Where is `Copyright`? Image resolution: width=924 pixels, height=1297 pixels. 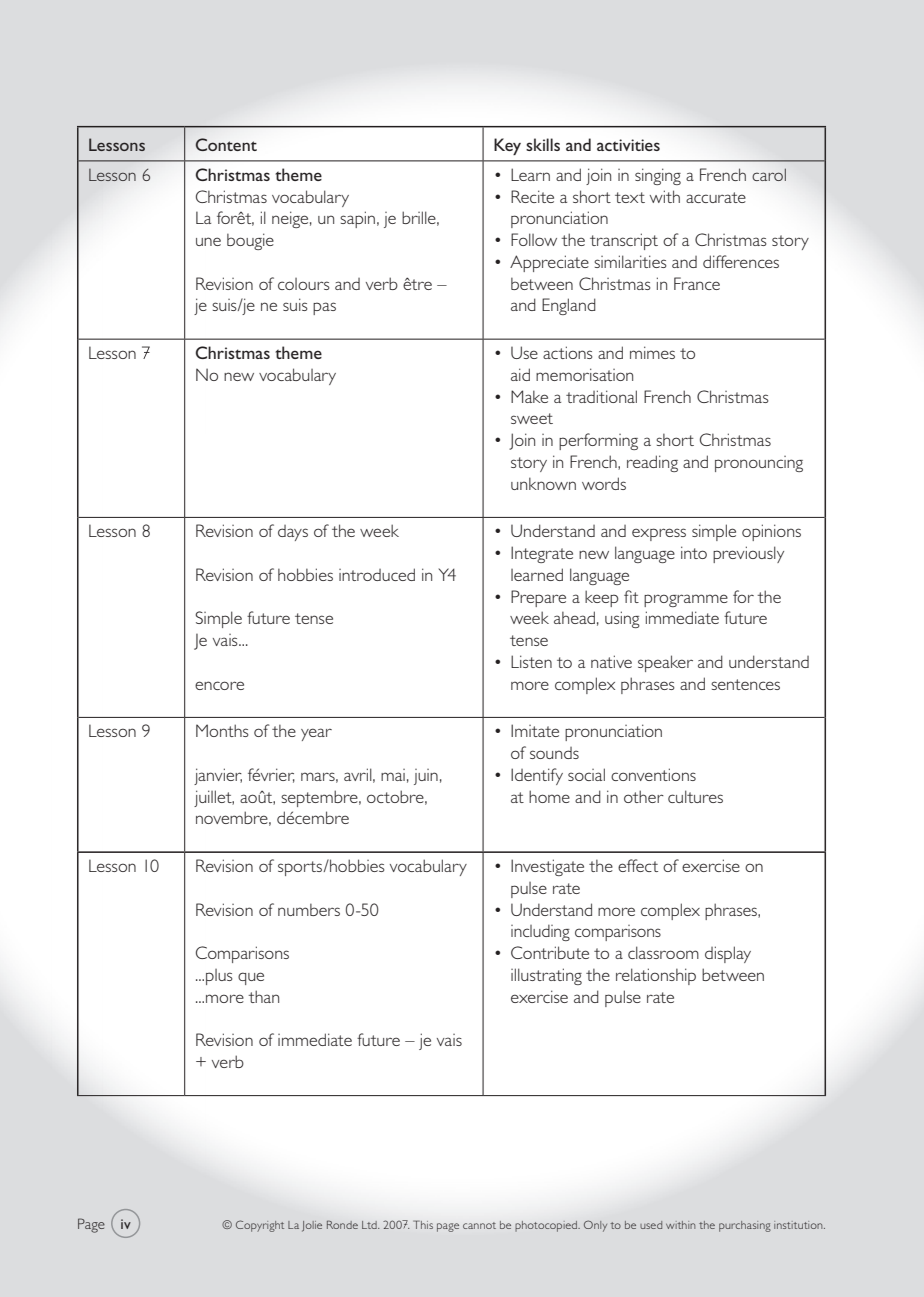
Copyright is located at coordinates (260, 1226).
